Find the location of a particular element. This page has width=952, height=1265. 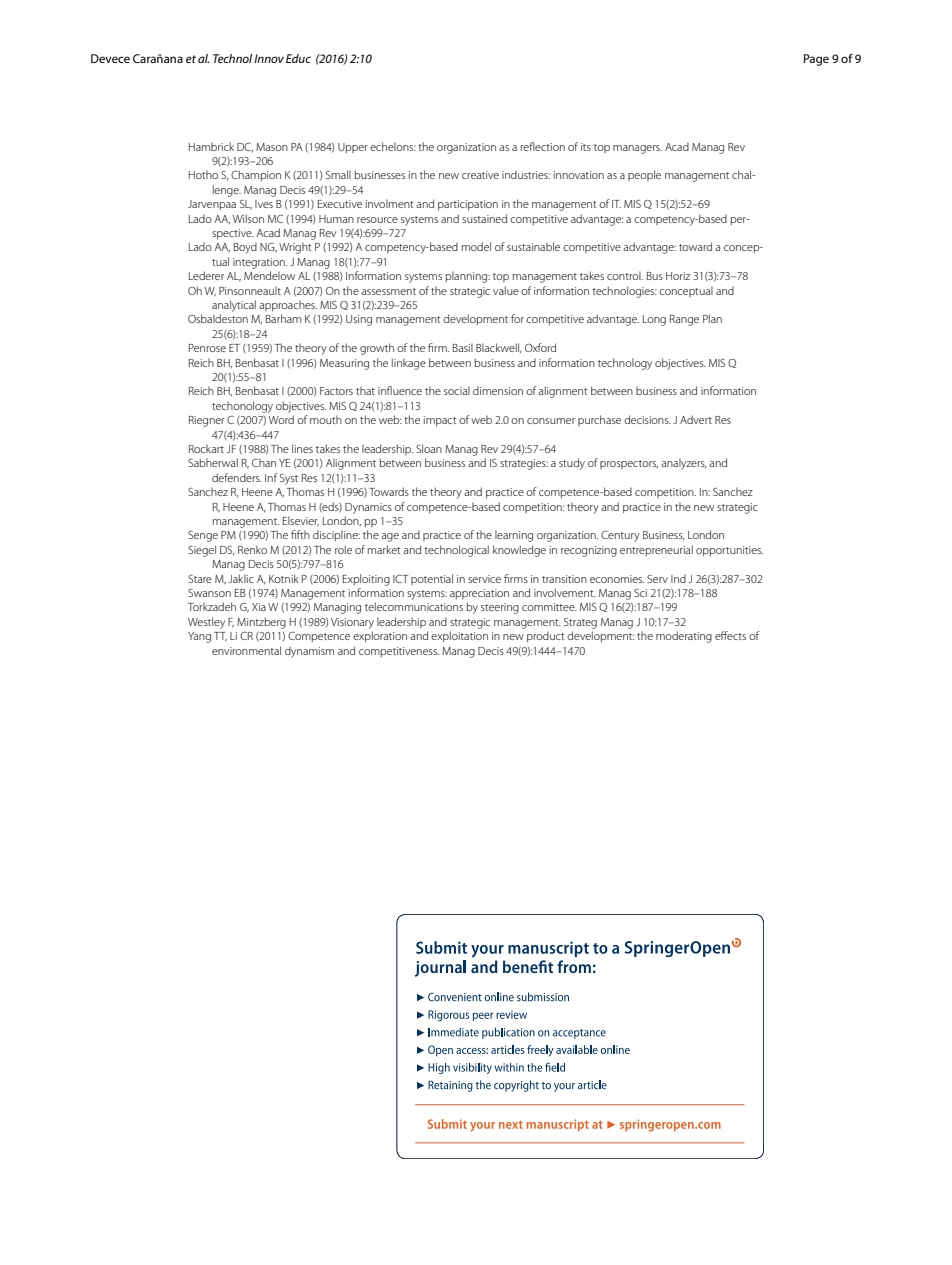

environmental is located at coordinates (246, 650).
